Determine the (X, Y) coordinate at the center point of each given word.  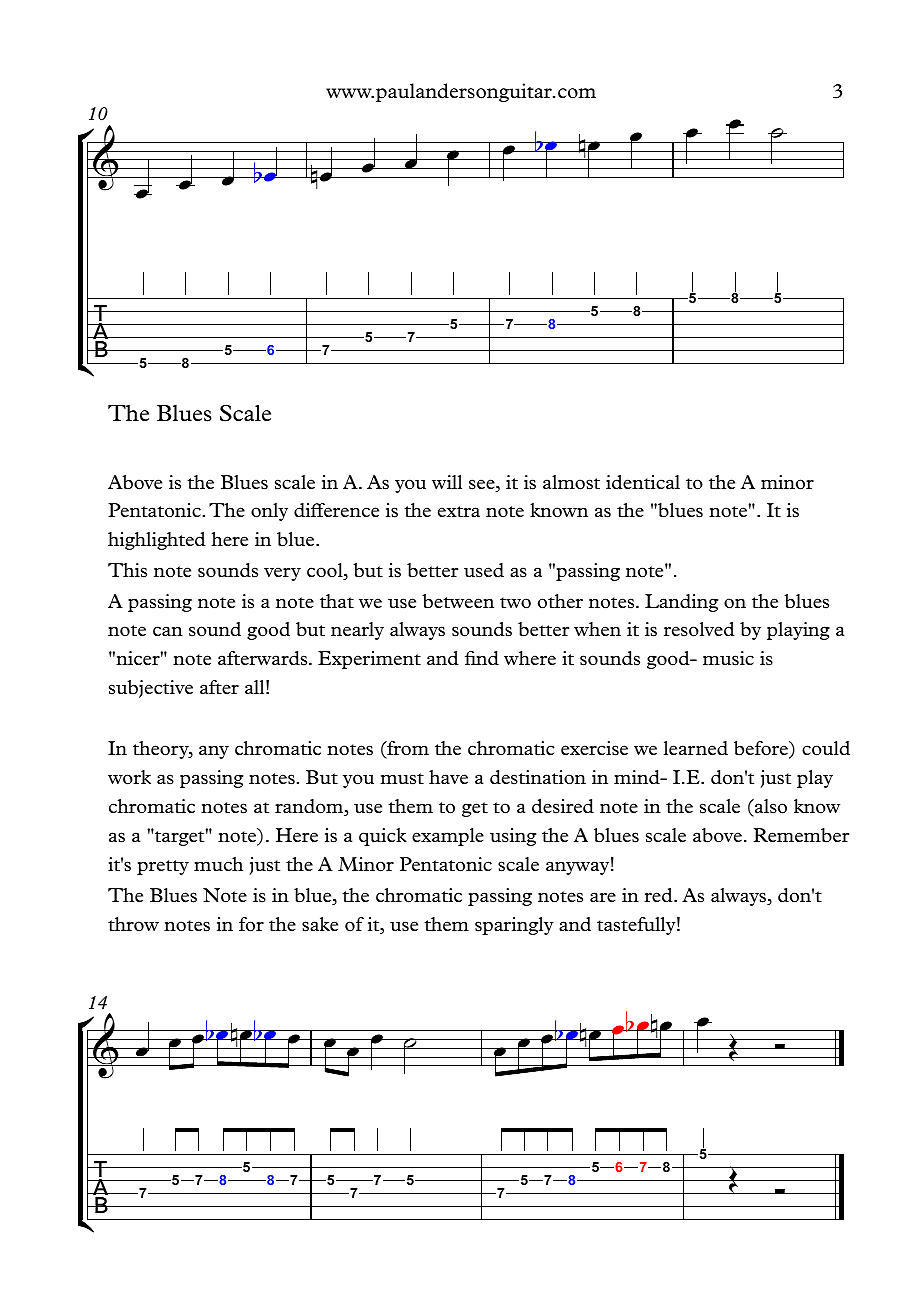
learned (696, 748)
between (458, 601)
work (129, 777)
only (269, 512)
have (448, 777)
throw (133, 924)
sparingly (514, 926)
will (447, 482)
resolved (699, 629)
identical (643, 482)
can (168, 631)
